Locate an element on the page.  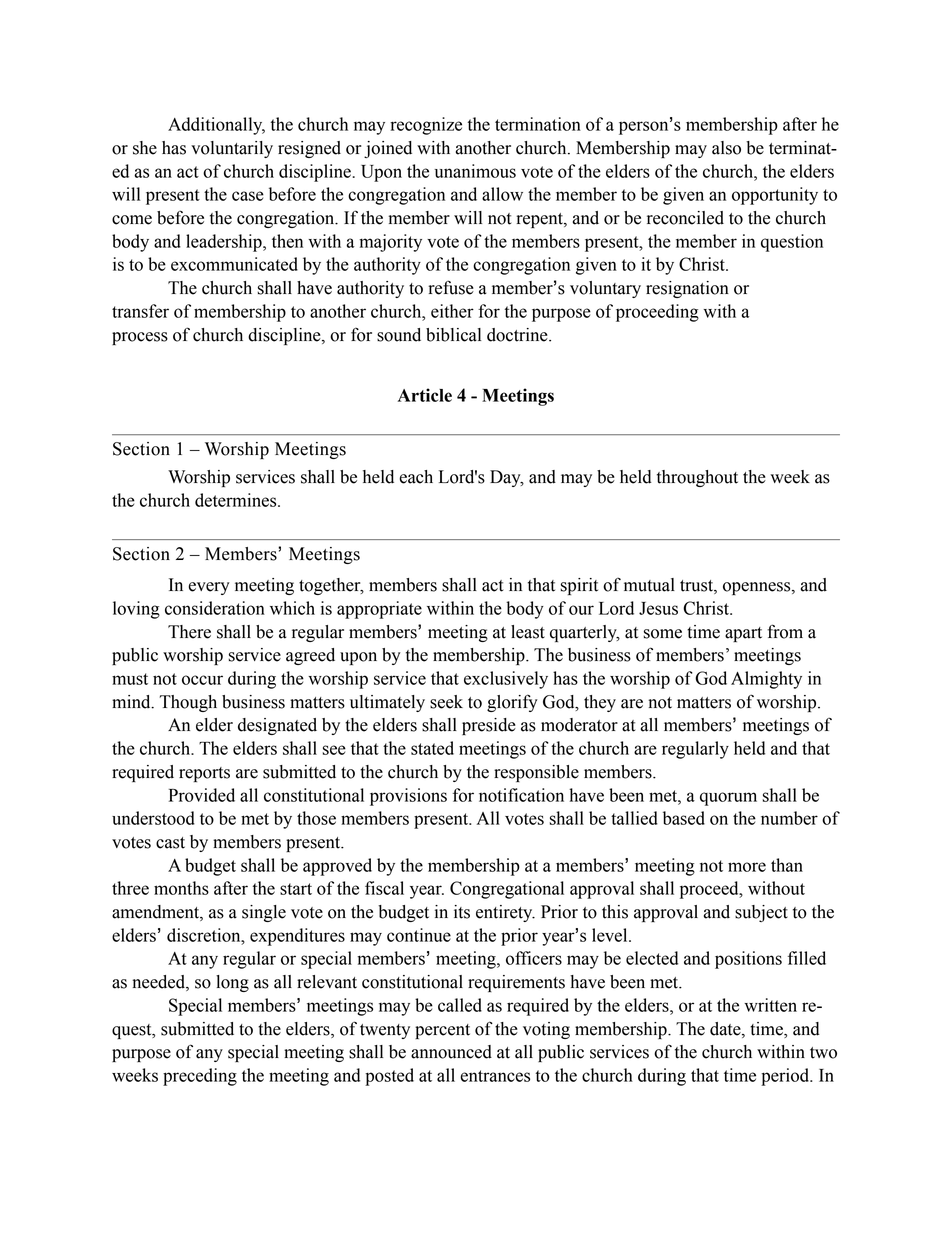
also is located at coordinates (726, 148).
